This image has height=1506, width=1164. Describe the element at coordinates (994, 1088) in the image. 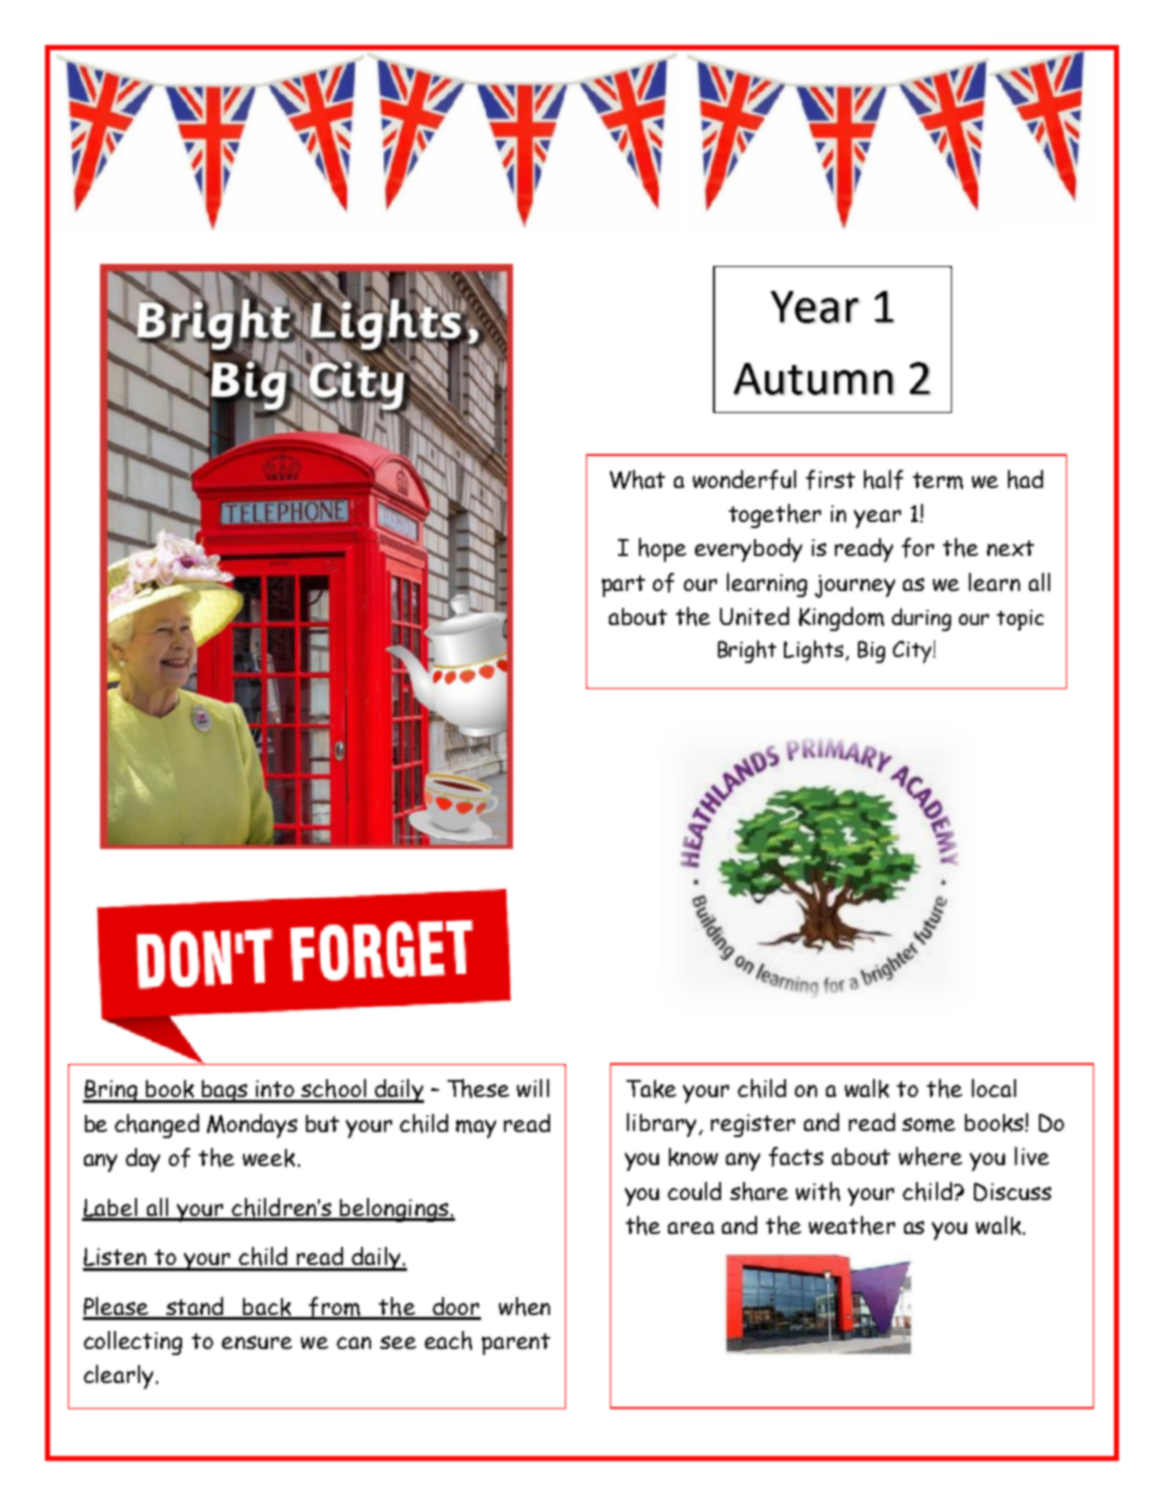

I see `local` at that location.
